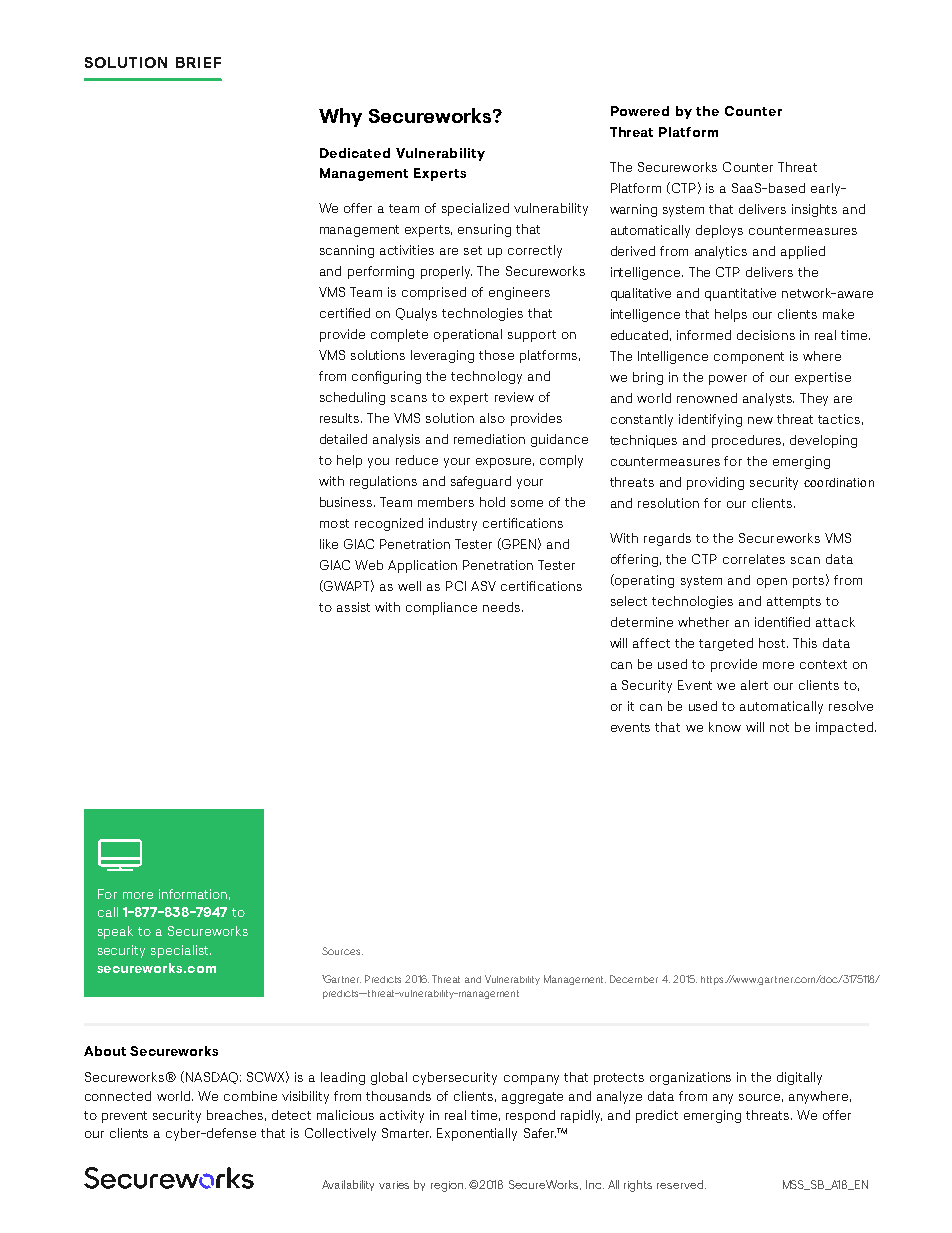  What do you see at coordinates (329, 544) in the screenshot?
I see `like` at bounding box center [329, 544].
